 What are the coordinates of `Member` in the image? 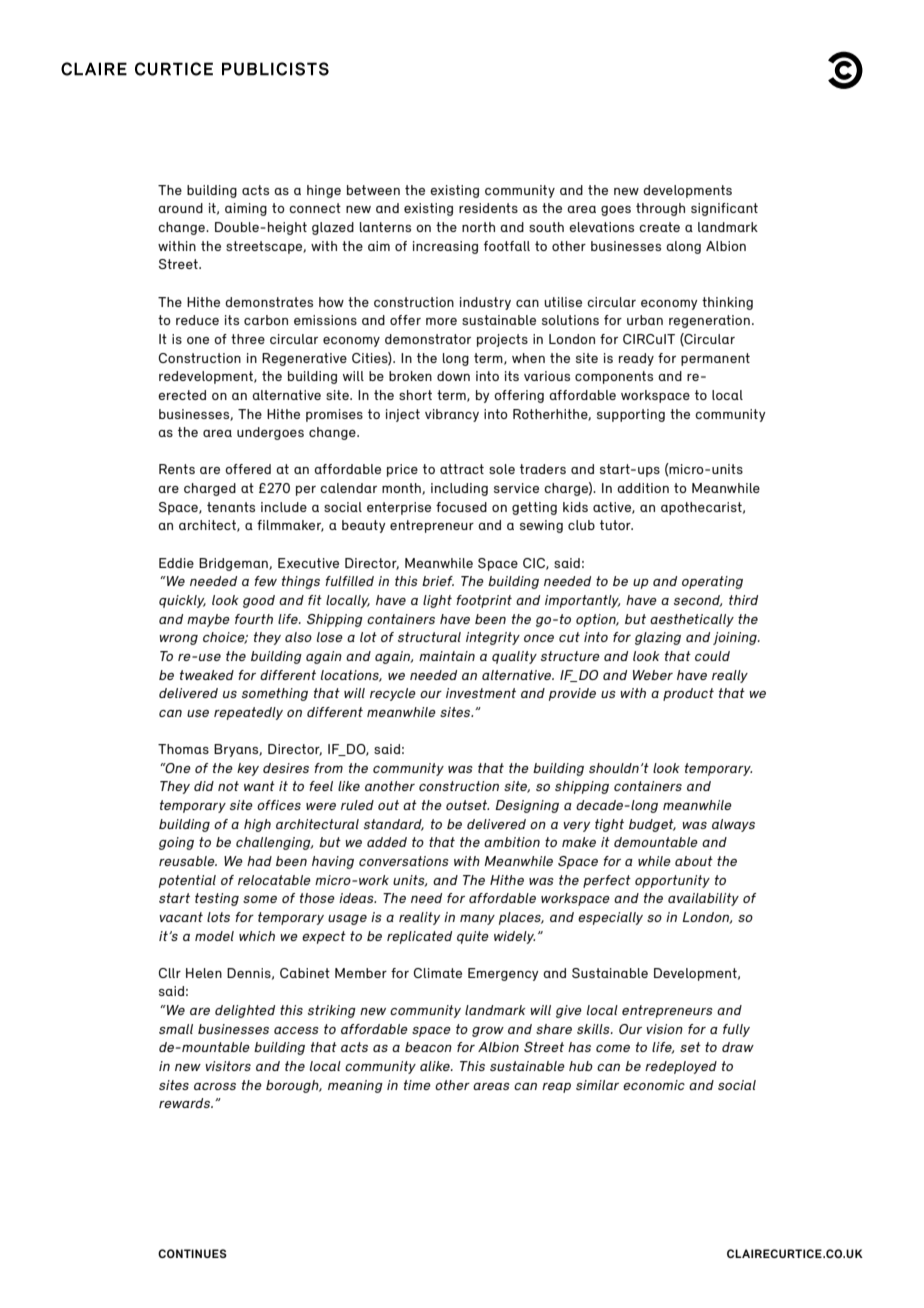 It's located at (361, 973).
